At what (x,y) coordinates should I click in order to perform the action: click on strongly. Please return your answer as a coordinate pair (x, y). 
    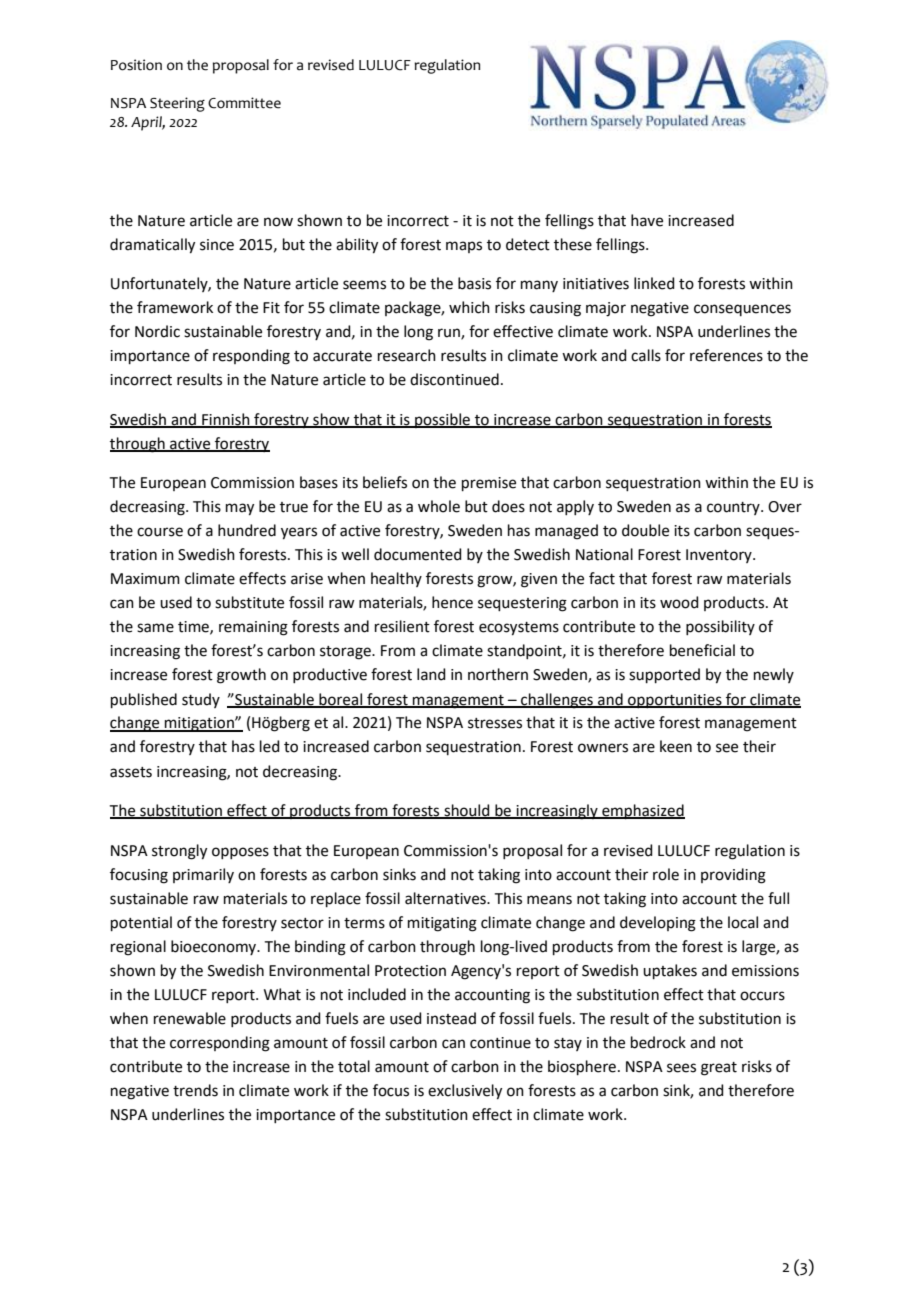
    Looking at the image, I should click on (179, 852).
